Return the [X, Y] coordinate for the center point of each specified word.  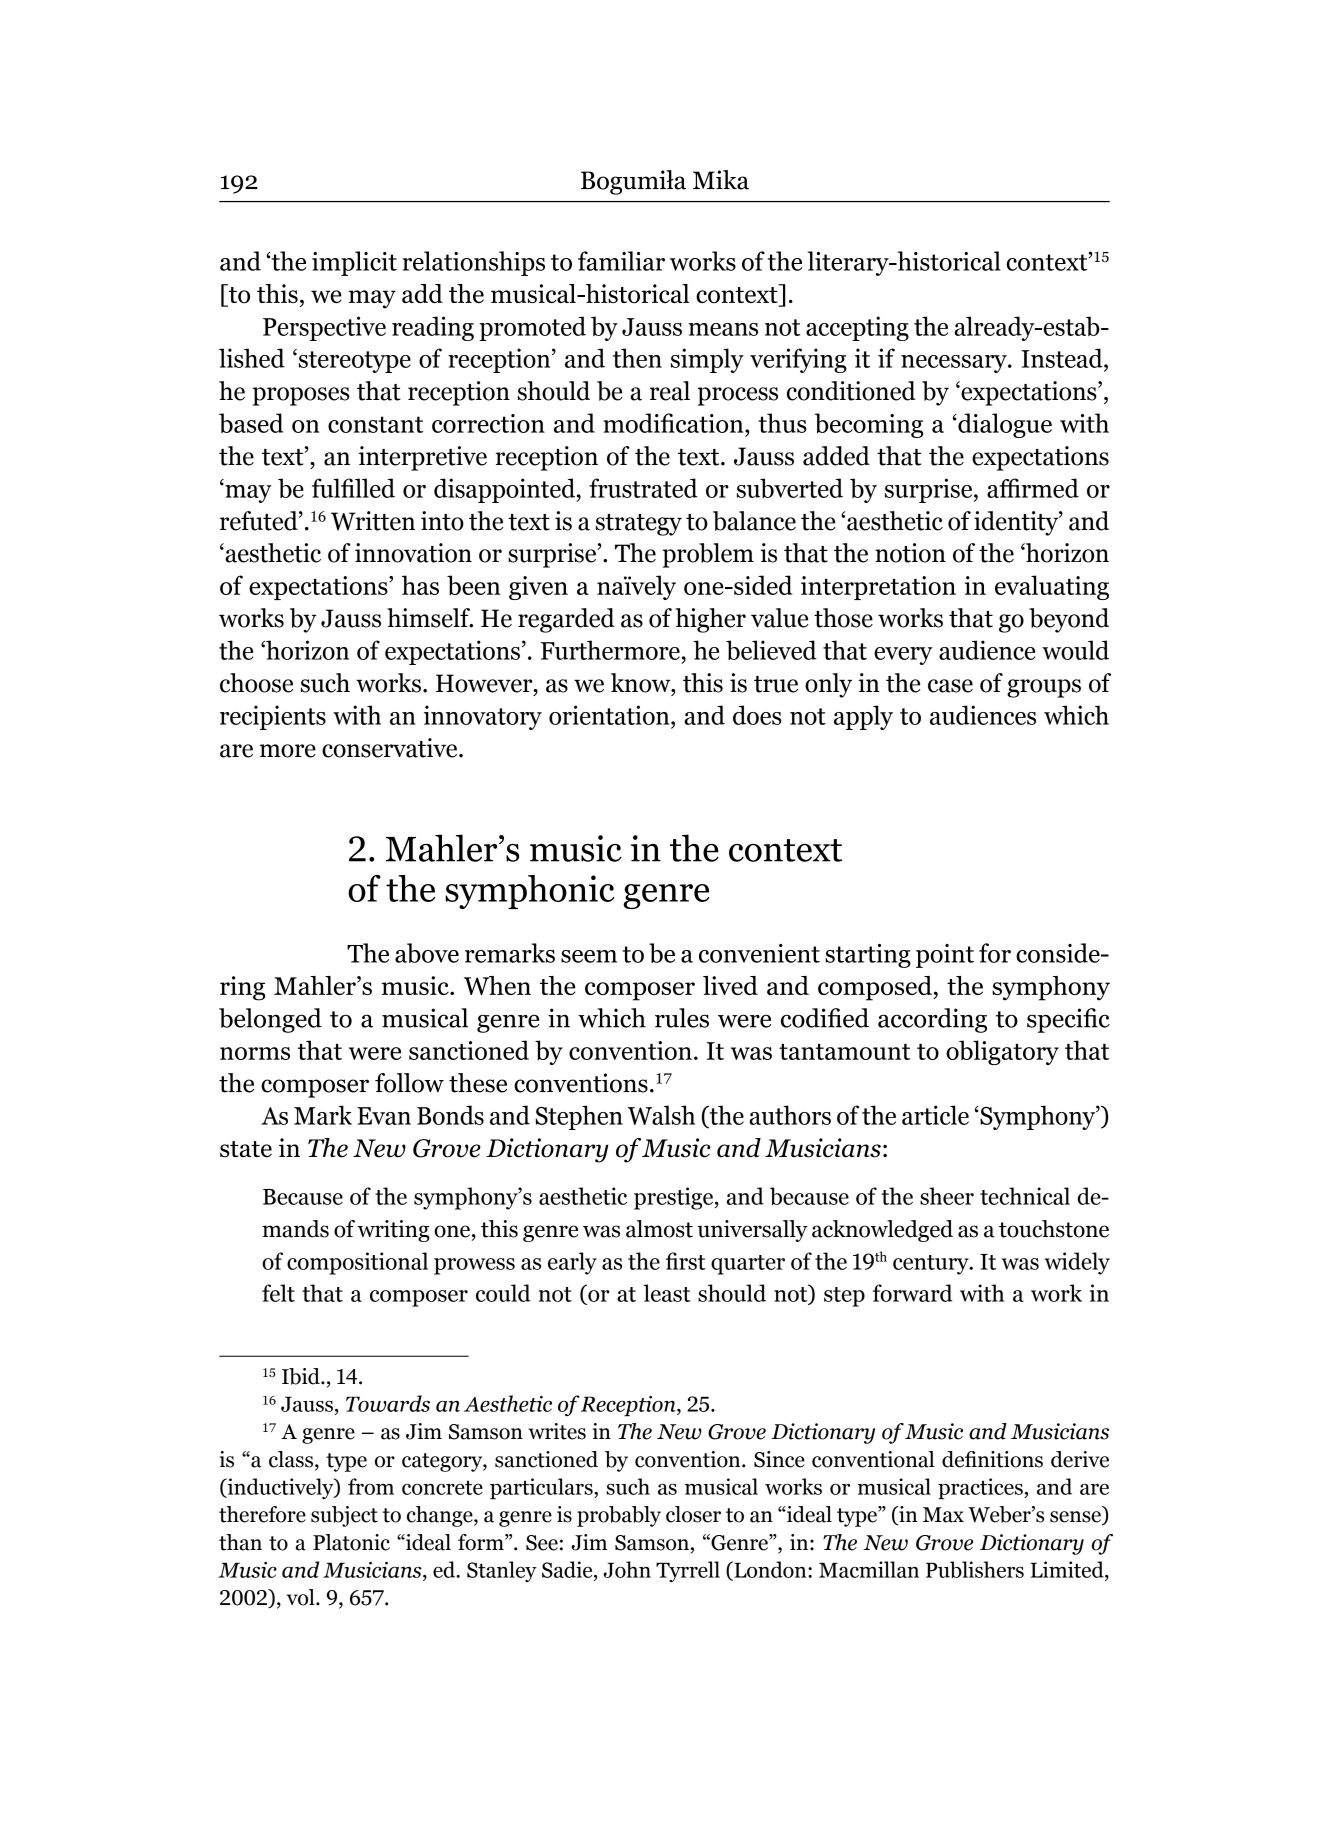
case [950, 686]
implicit [354, 263]
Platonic [351, 1542]
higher [710, 620]
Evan [384, 1116]
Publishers [975, 1569]
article [935, 1115]
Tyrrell [688, 1571]
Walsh [661, 1115]
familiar [621, 261]
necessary [955, 364]
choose [256, 683]
